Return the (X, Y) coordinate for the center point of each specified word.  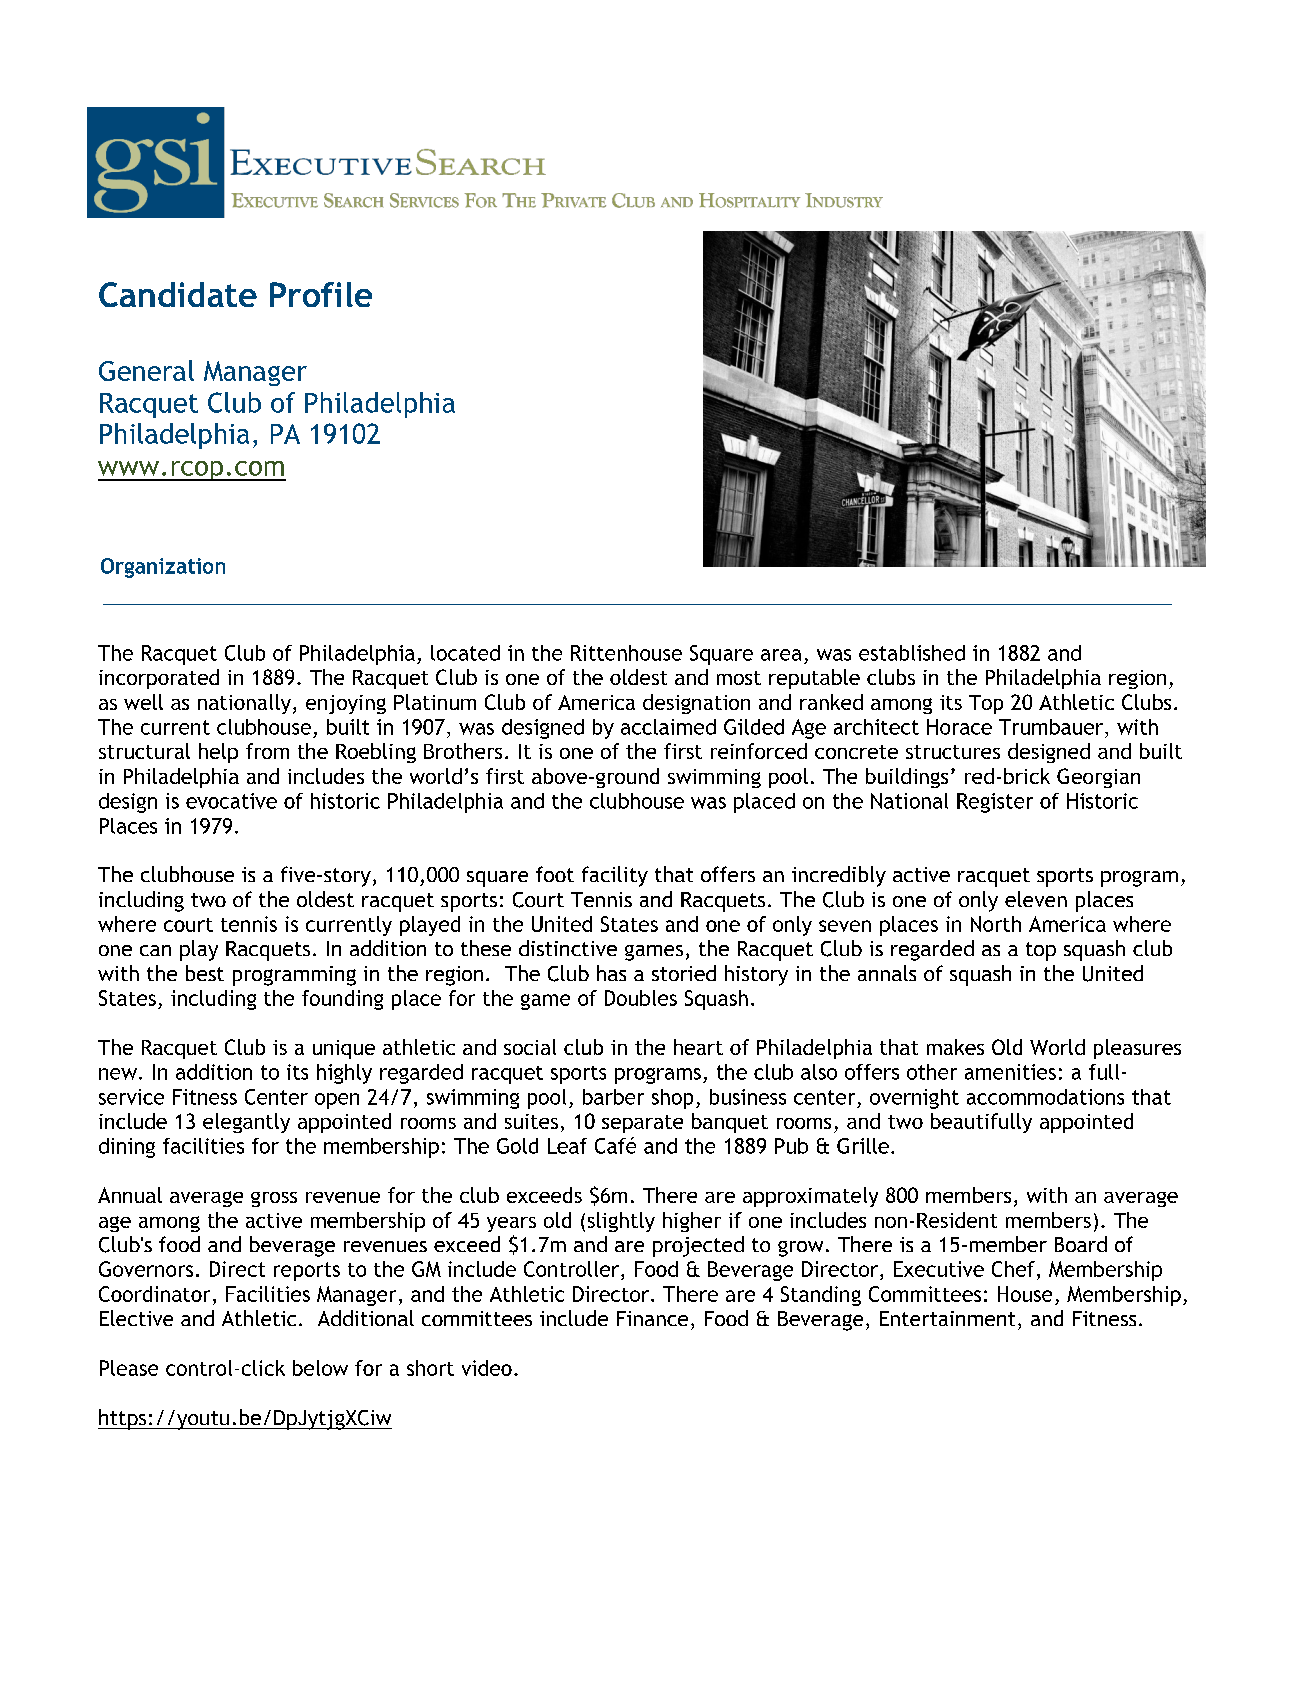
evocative (231, 801)
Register (995, 803)
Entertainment (947, 1318)
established (912, 653)
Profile (321, 294)
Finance (652, 1318)
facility (615, 876)
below (320, 1368)
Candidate (178, 294)
